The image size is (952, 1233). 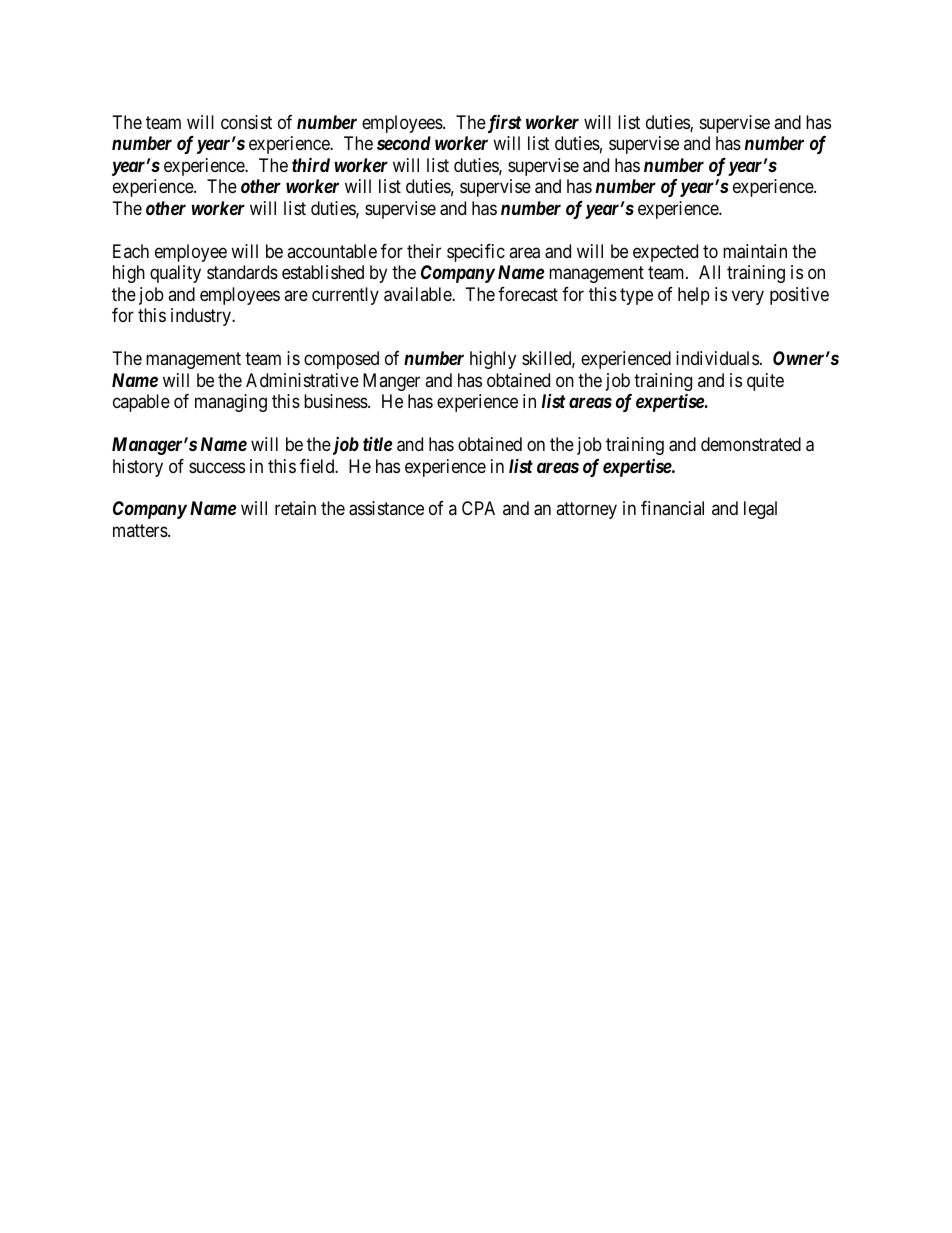 I want to click on managing, so click(x=231, y=403).
